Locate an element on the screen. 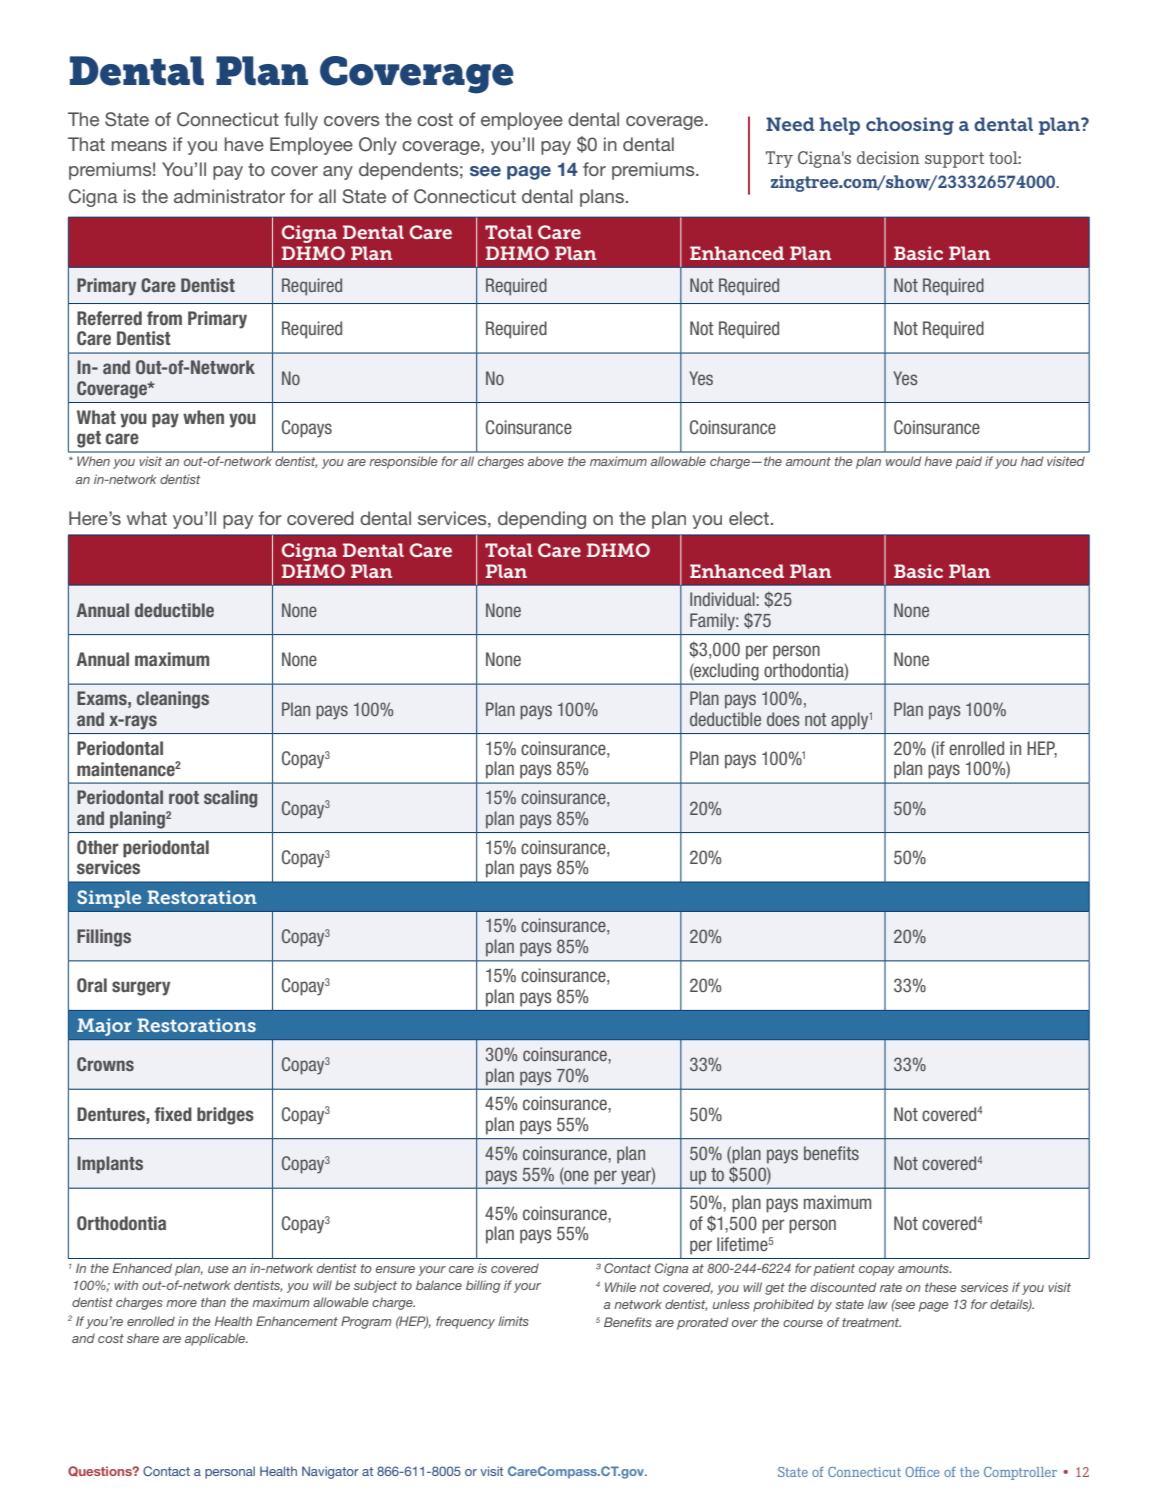 Image resolution: width=1158 pixels, height=1499 pixels. applicable is located at coordinates (216, 1339).
